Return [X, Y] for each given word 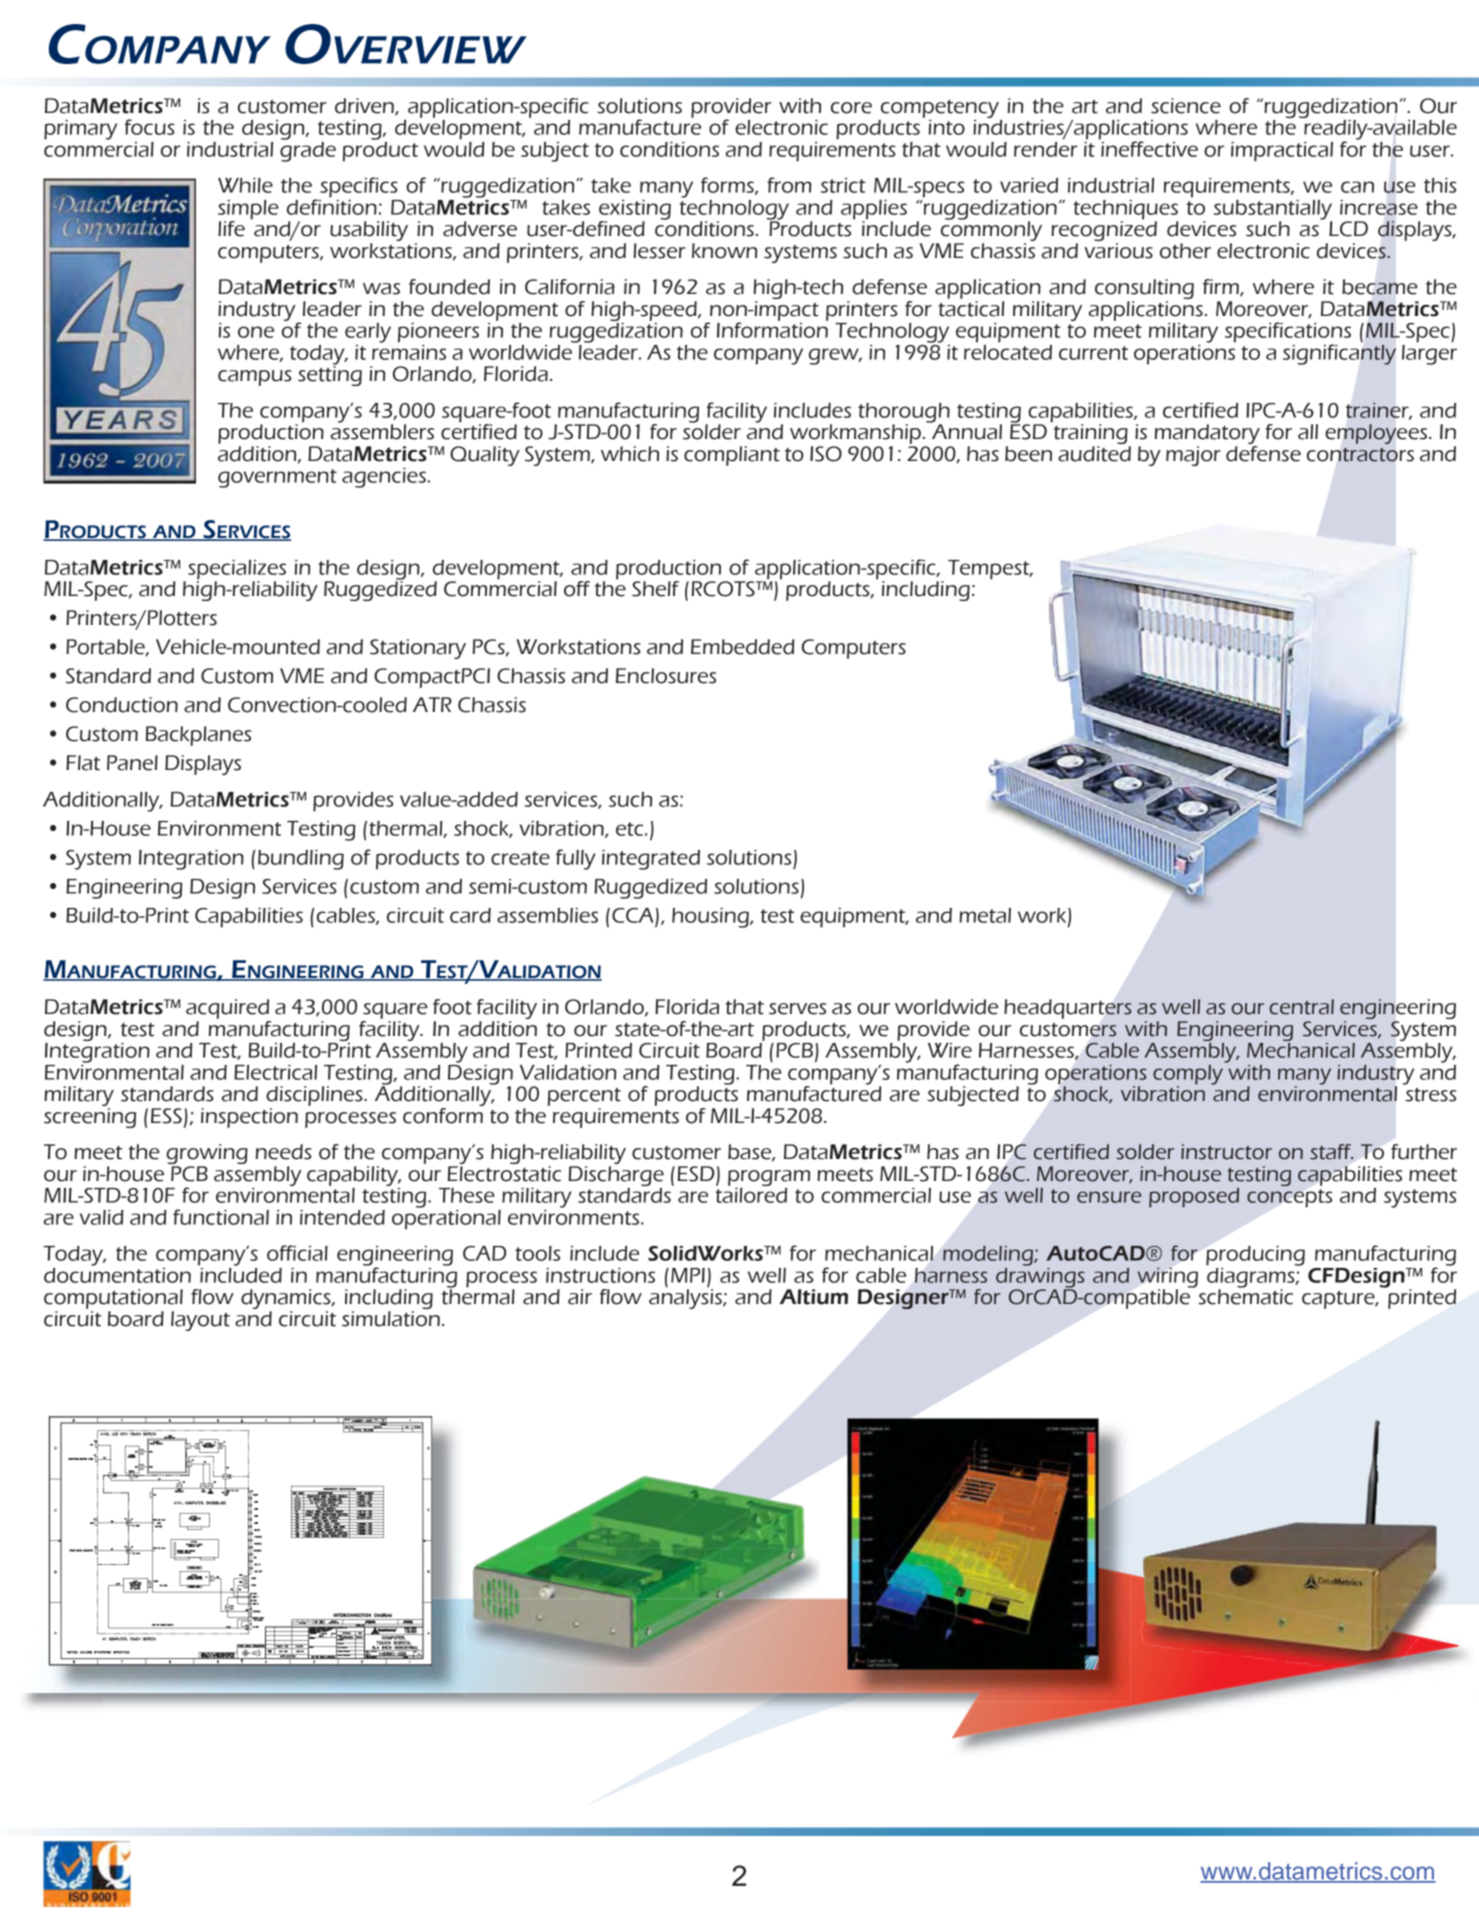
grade [308, 150]
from [789, 185]
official [297, 1253]
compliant [732, 456]
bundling [301, 860]
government [277, 478]
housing [711, 918]
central [1301, 1007]
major [1193, 456]
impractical [1282, 152]
